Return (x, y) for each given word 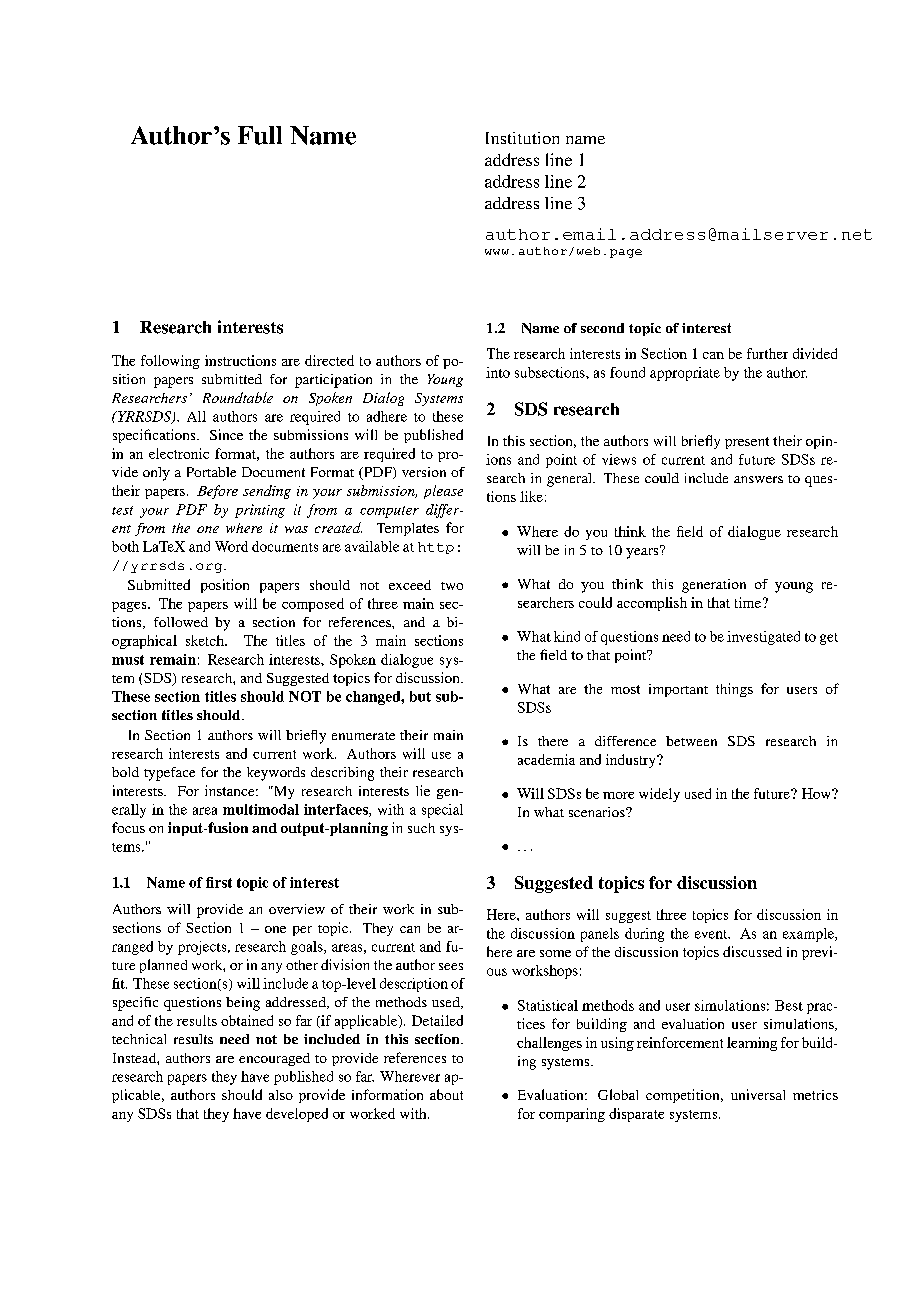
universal (758, 1094)
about (446, 1094)
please (443, 492)
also (281, 1095)
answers (758, 479)
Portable (211, 472)
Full (260, 135)
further (767, 353)
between (691, 741)
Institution (522, 138)
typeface (169, 774)
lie (423, 790)
